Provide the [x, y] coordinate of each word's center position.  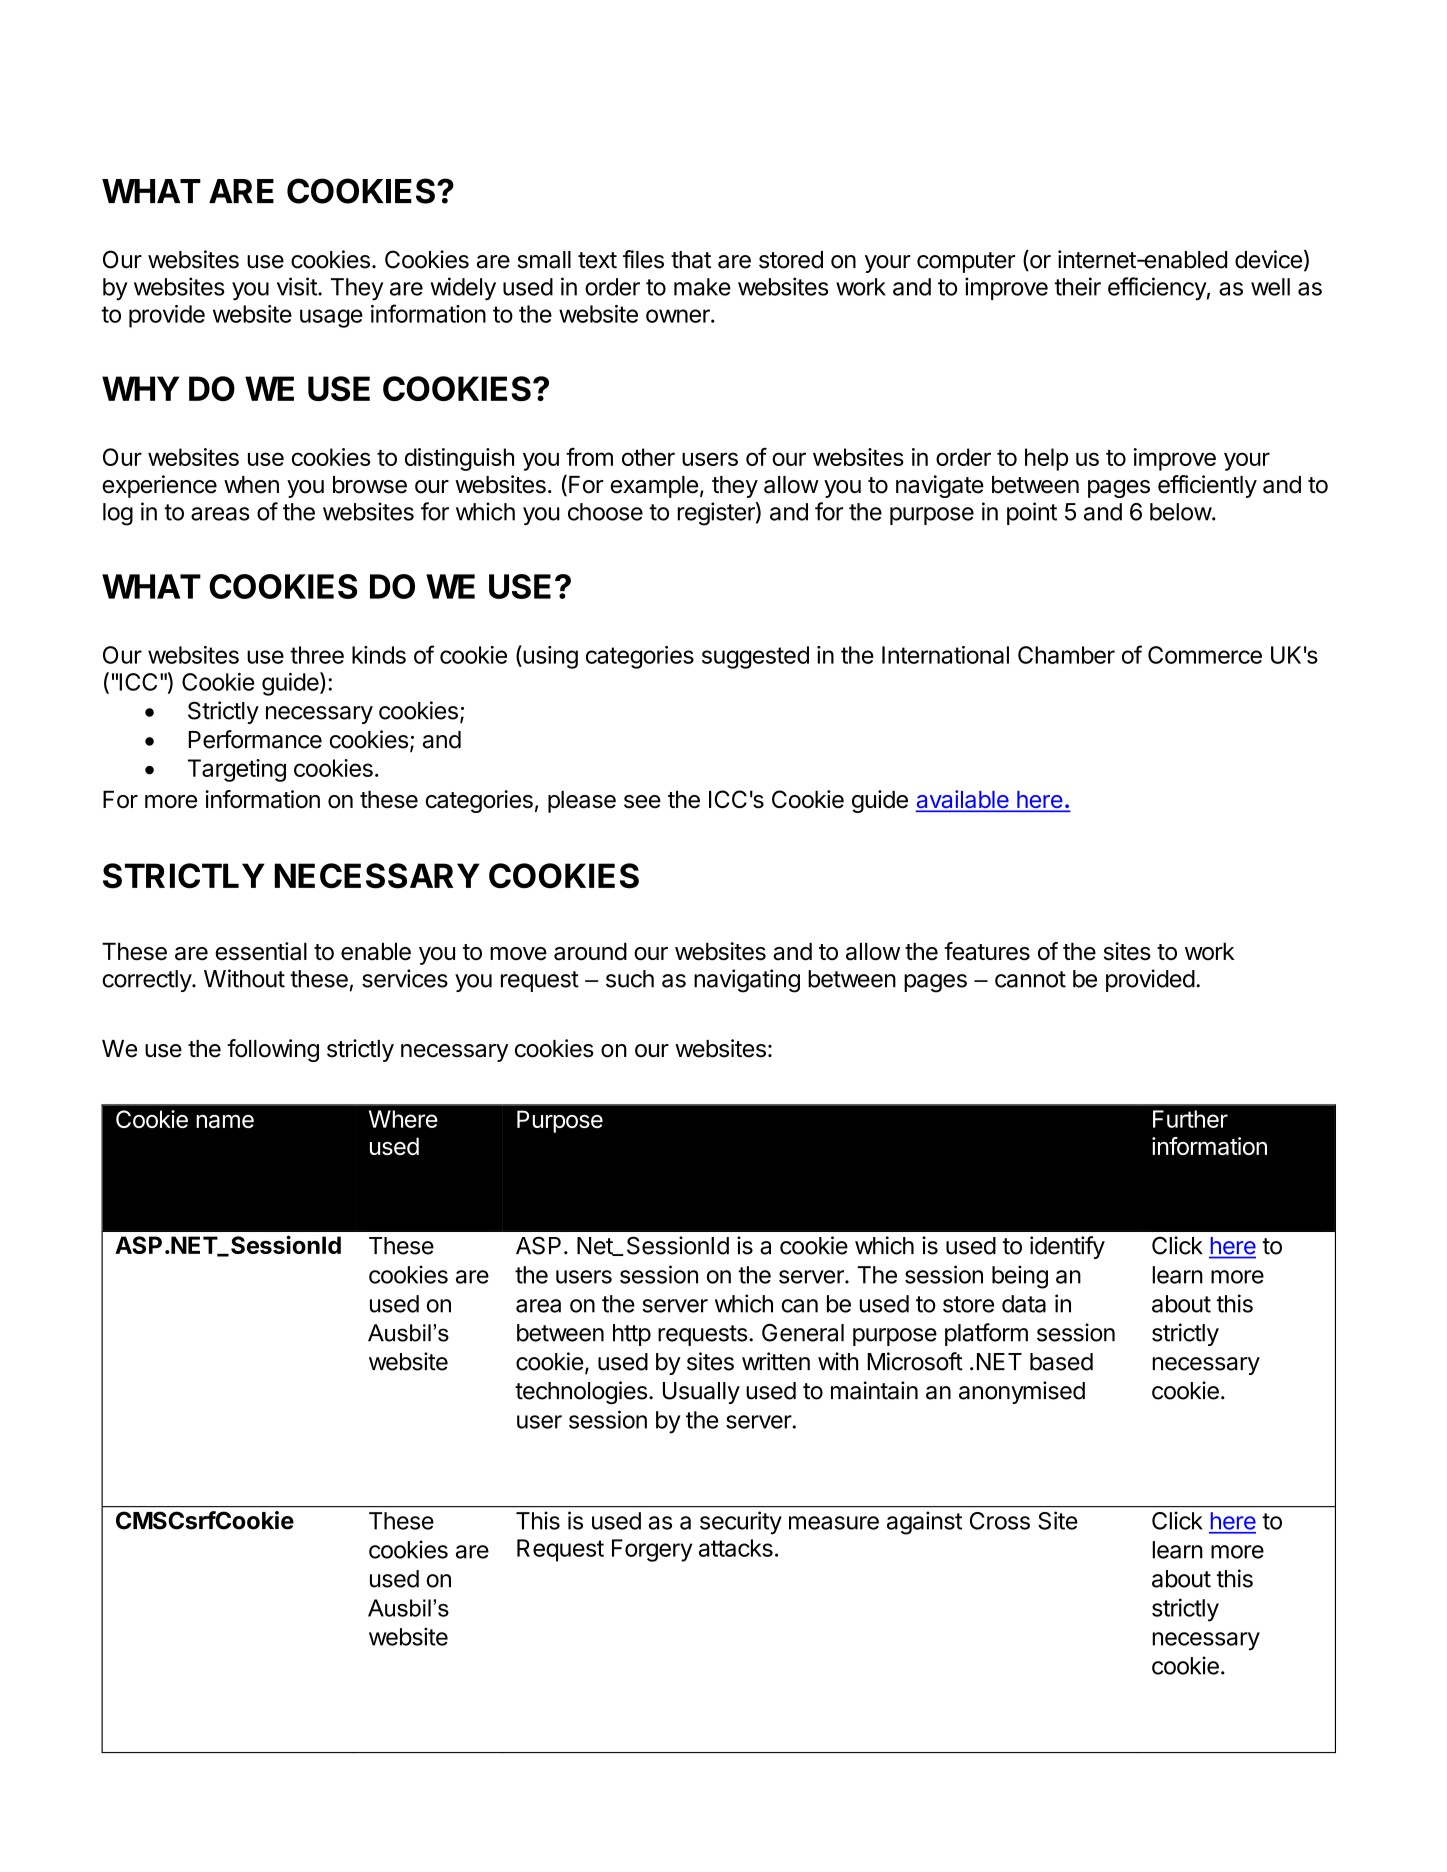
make [702, 287]
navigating [747, 981]
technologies [581, 1393]
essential [261, 951]
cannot [1030, 979]
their [1078, 286]
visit [298, 286]
